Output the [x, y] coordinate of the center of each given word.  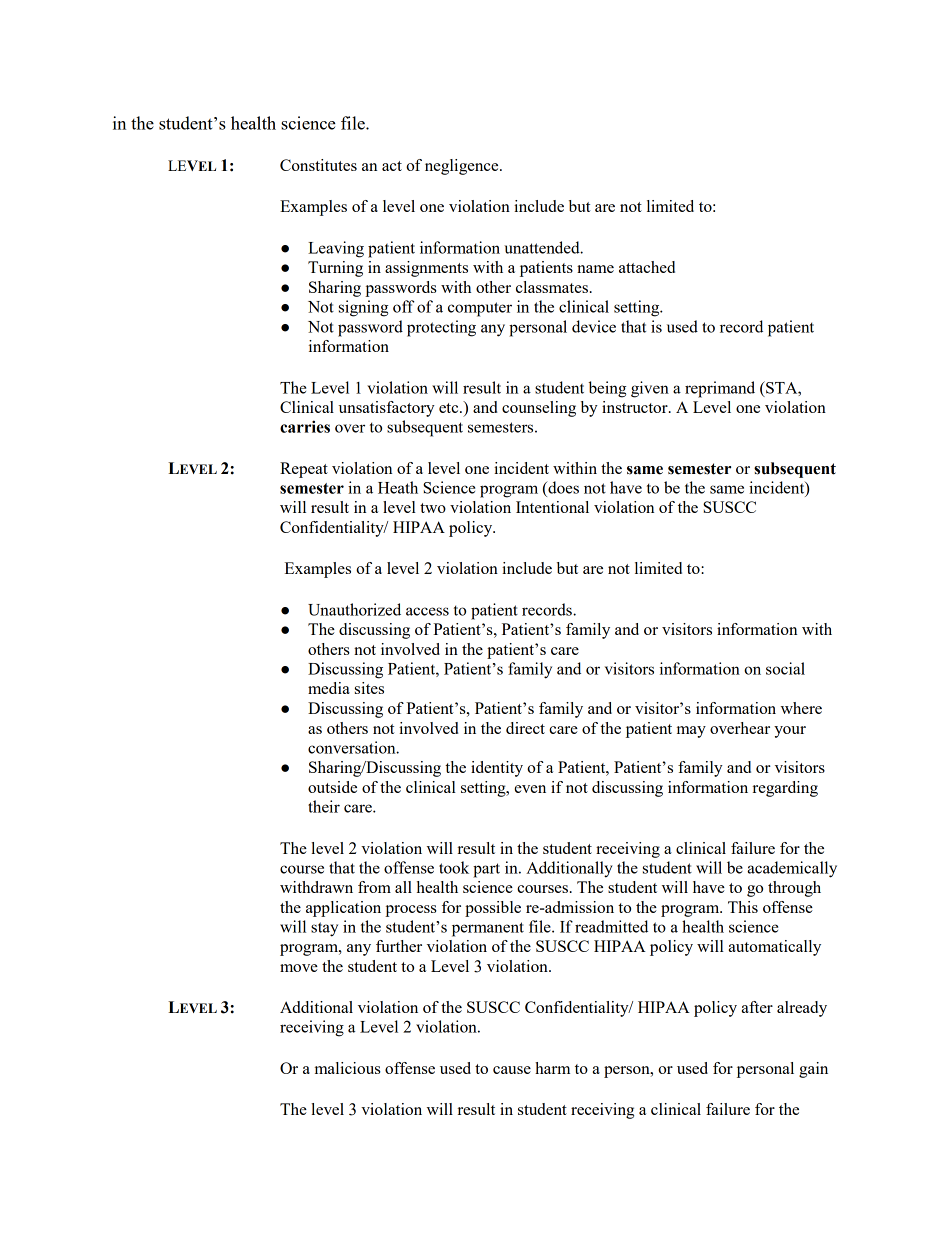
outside [332, 787]
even [530, 789]
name [595, 269]
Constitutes [318, 165]
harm [552, 1068]
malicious [348, 1068]
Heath [398, 487]
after [757, 1007]
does [562, 487]
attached [647, 267]
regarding [785, 789]
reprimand [720, 389]
